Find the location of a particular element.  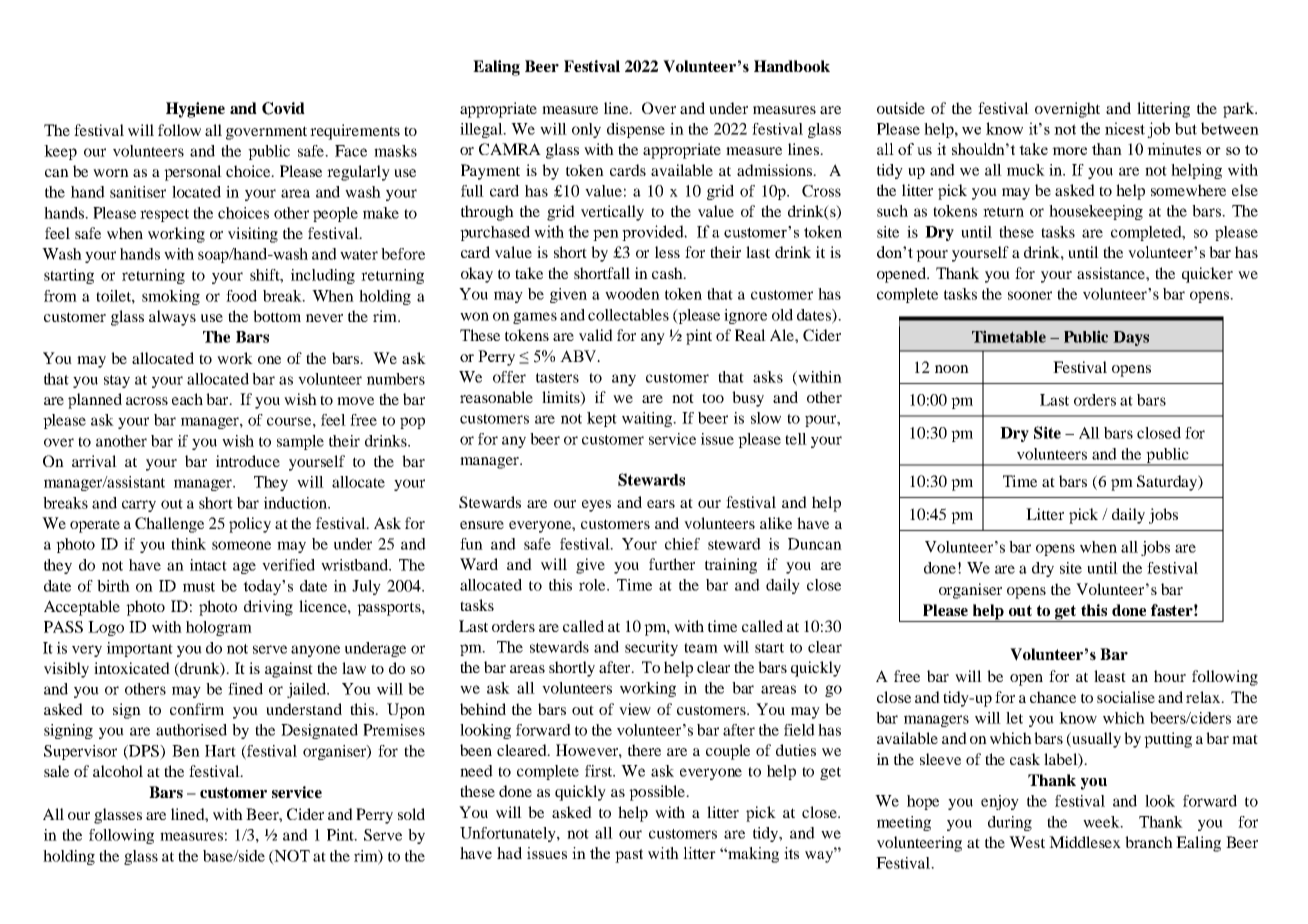

alcohol is located at coordinates (118, 771).
